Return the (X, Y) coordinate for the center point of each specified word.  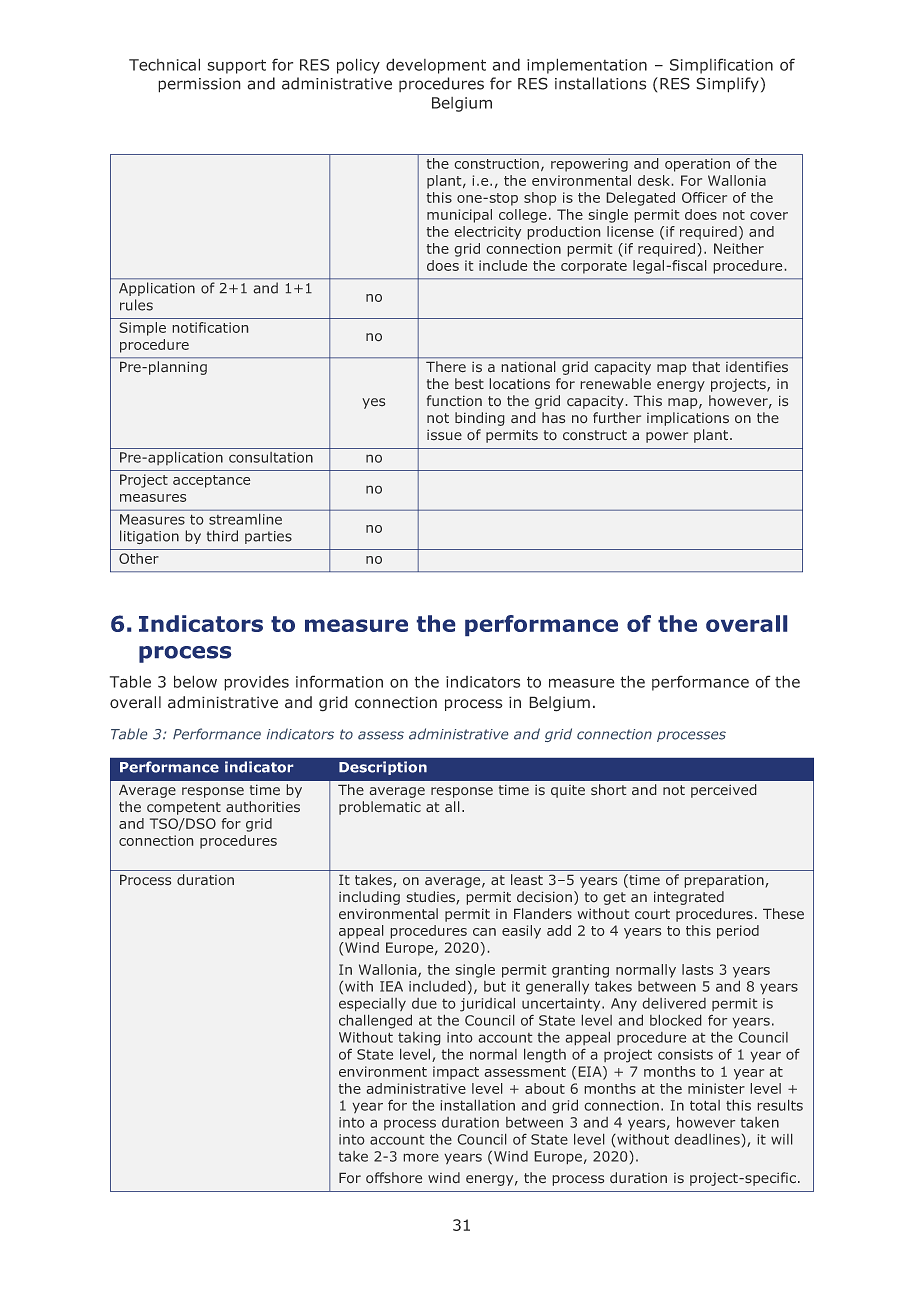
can (484, 932)
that (706, 366)
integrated (689, 898)
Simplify (727, 85)
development (436, 66)
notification (210, 327)
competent (184, 808)
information (339, 681)
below (195, 681)
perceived (723, 791)
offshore (394, 1177)
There (446, 366)
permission (199, 85)
